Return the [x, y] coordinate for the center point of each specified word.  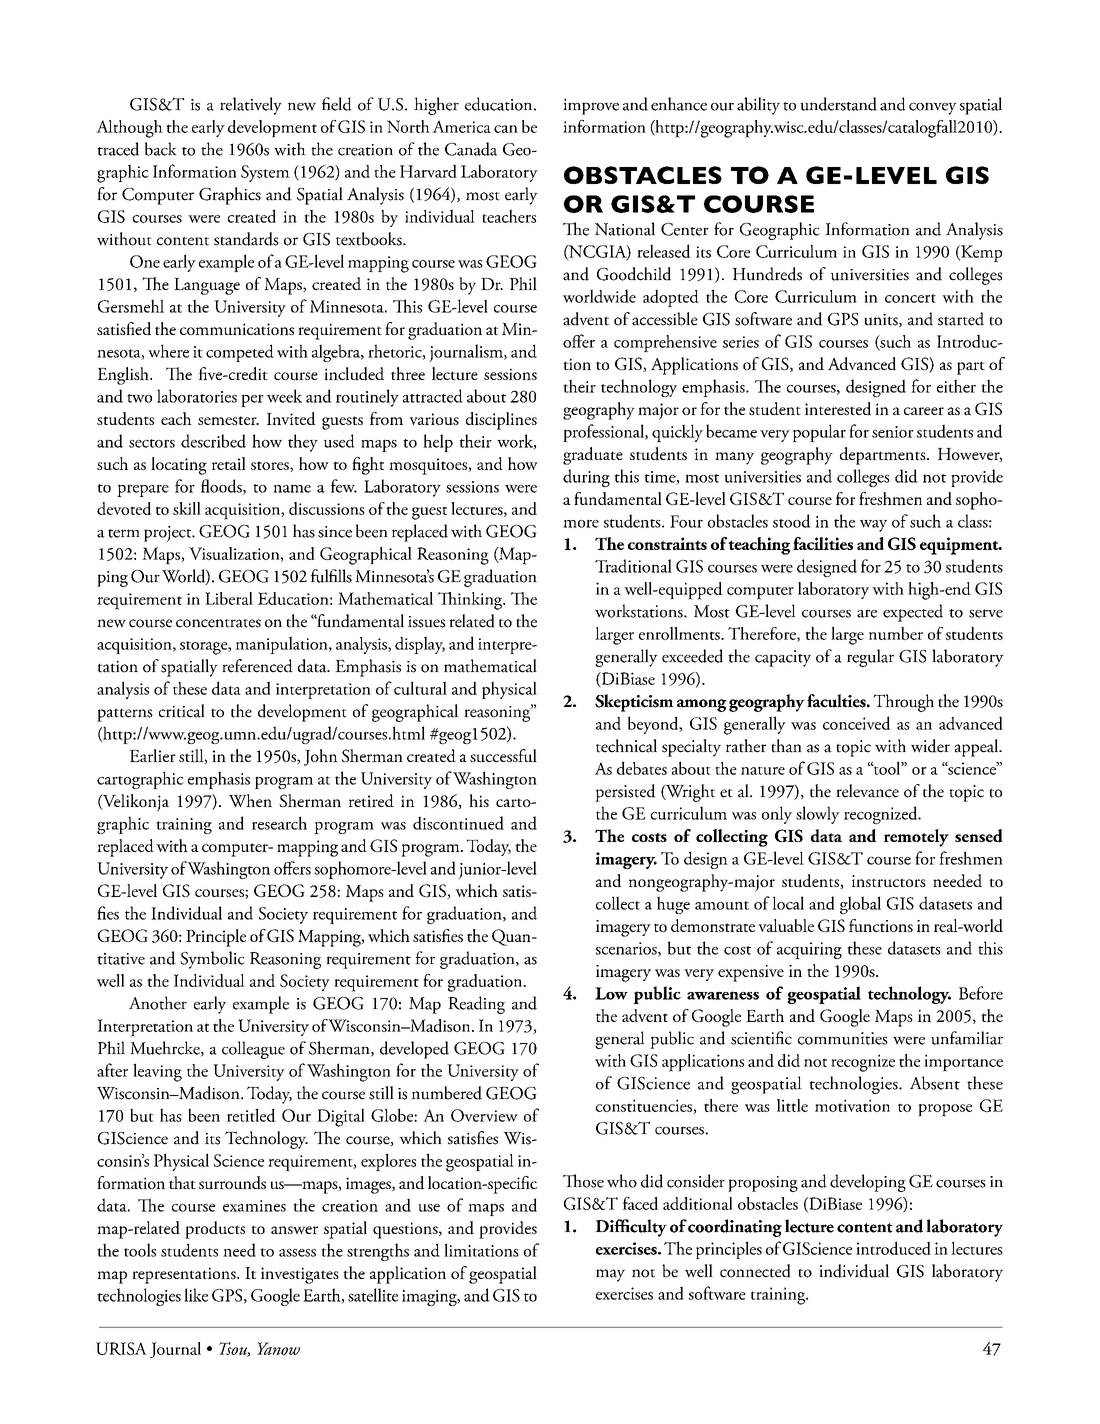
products [215, 1230]
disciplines [501, 421]
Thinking [471, 601]
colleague [253, 1050]
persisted [625, 793]
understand [838, 104]
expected [913, 613]
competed [240, 353]
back [161, 149]
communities [843, 1038]
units [882, 320]
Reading [476, 1005]
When [250, 800]
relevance [867, 791]
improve [591, 107]
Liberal [229, 598]
